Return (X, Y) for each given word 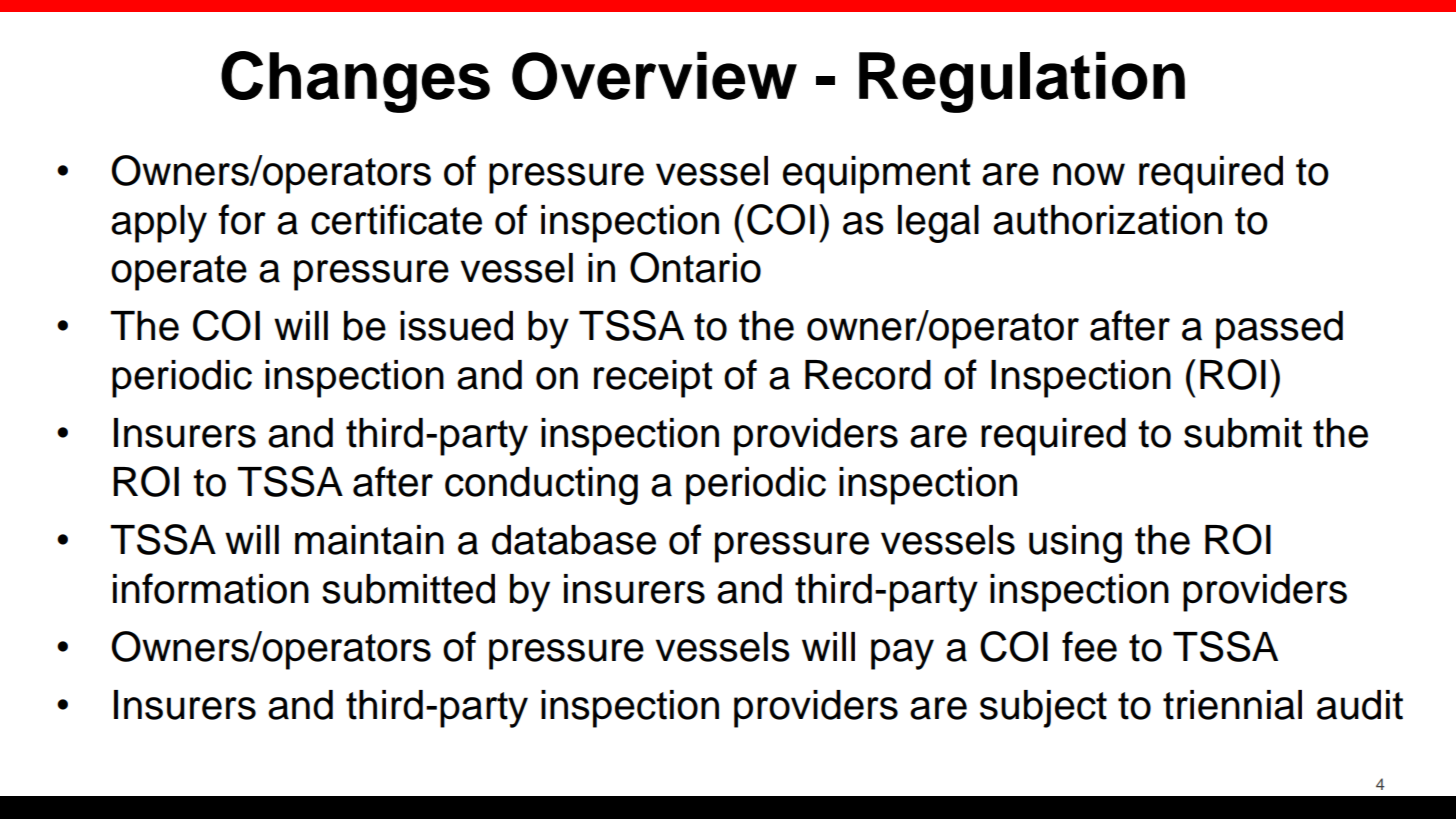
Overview (654, 76)
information (211, 588)
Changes (355, 82)
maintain (369, 540)
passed (1279, 330)
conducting (541, 486)
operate (179, 273)
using (1075, 544)
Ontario (695, 267)
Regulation (1022, 82)
